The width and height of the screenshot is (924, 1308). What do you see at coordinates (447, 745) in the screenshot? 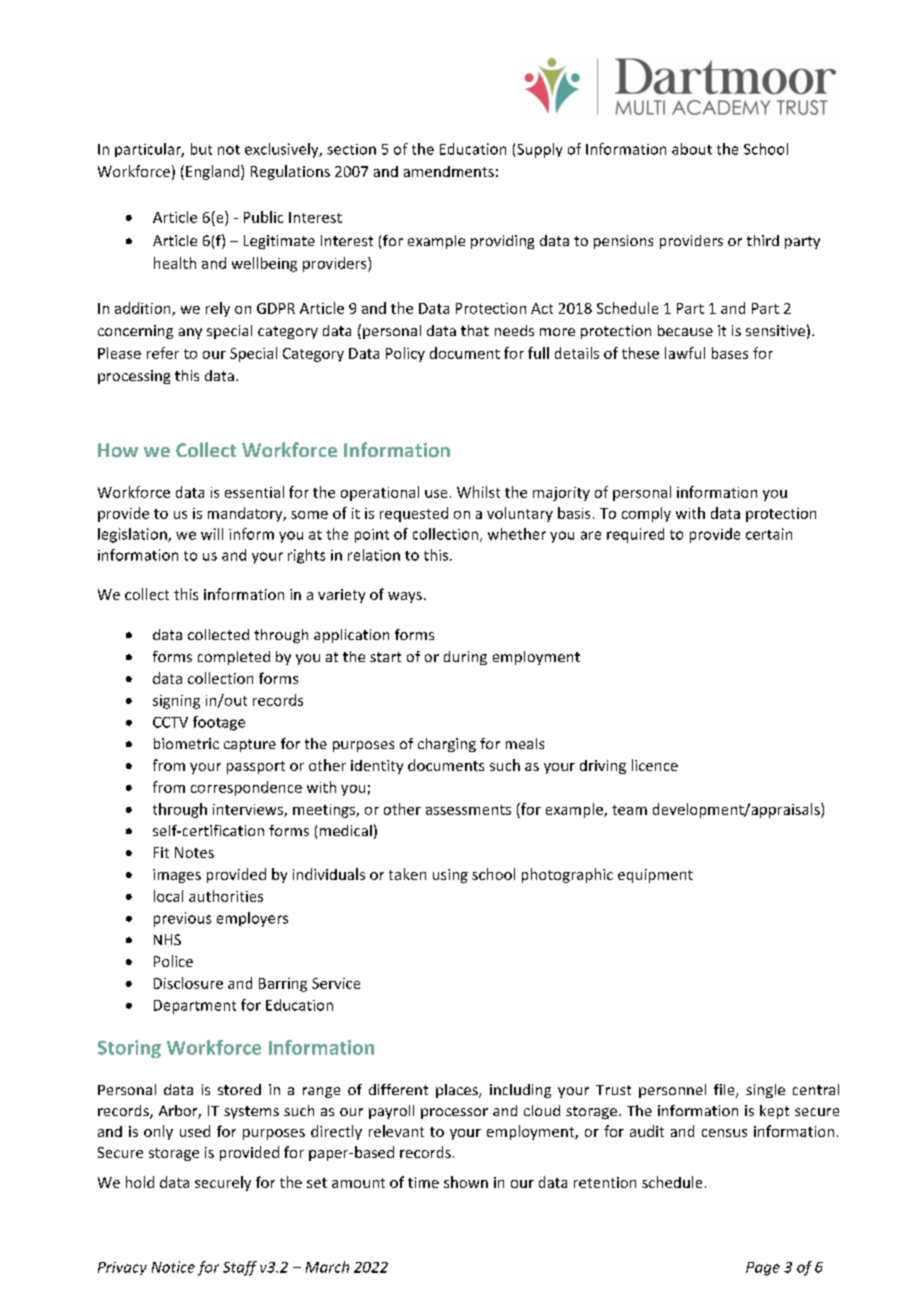
I see `charging` at bounding box center [447, 745].
